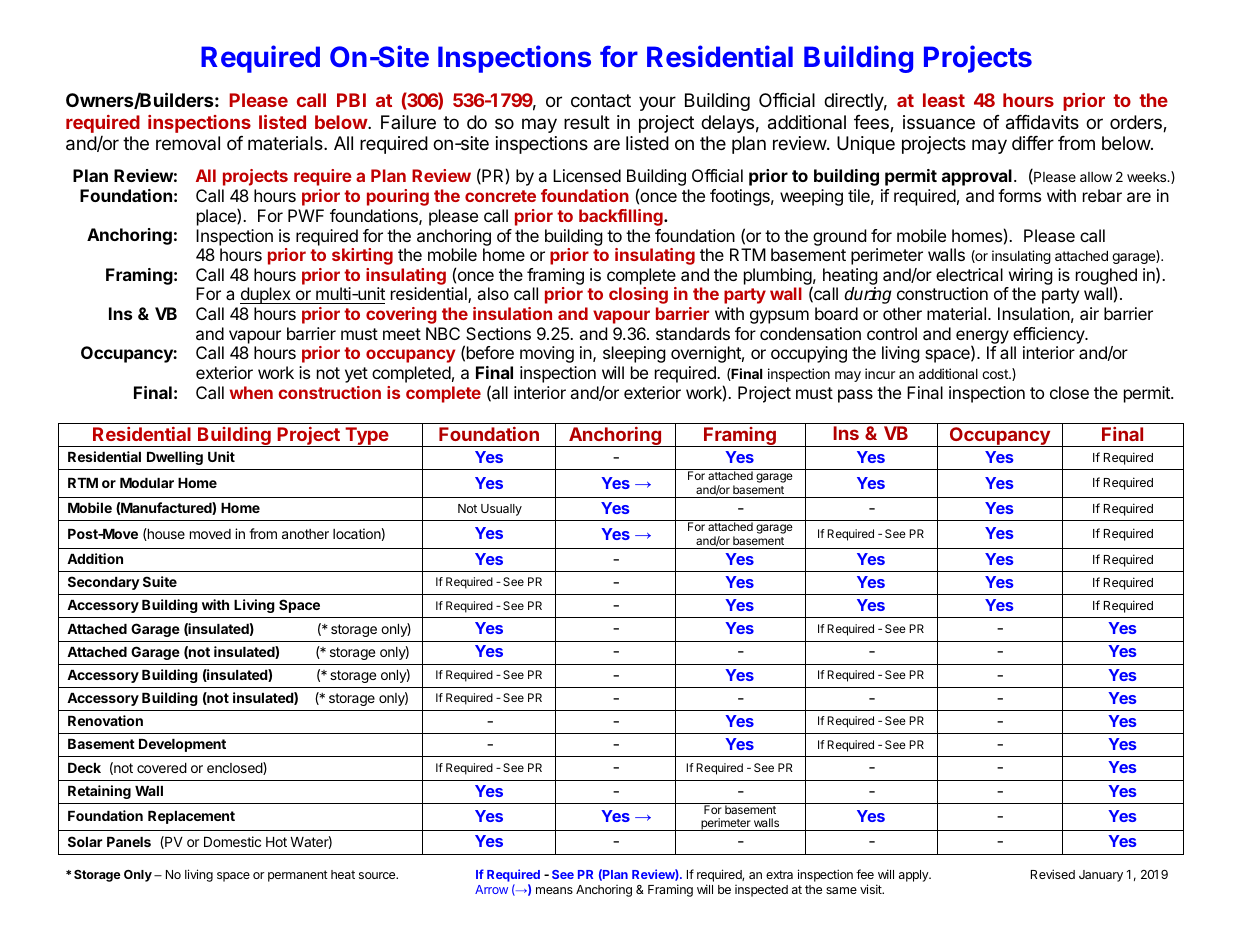 Image resolution: width=1233 pixels, height=952 pixels. What do you see at coordinates (996, 374) in the screenshot?
I see `cost` at bounding box center [996, 374].
